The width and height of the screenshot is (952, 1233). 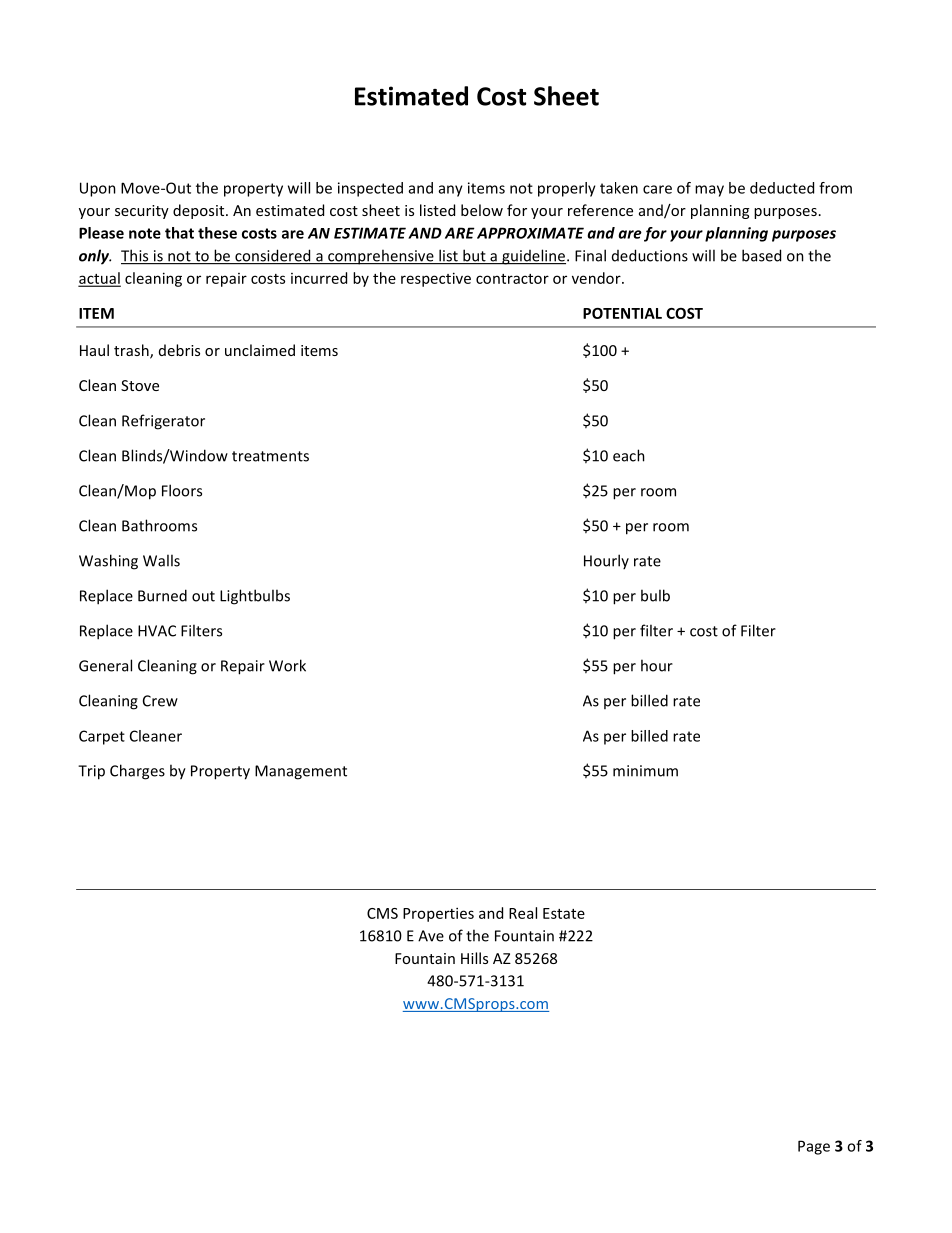 What do you see at coordinates (200, 211) in the screenshot?
I see `deposit` at bounding box center [200, 211].
